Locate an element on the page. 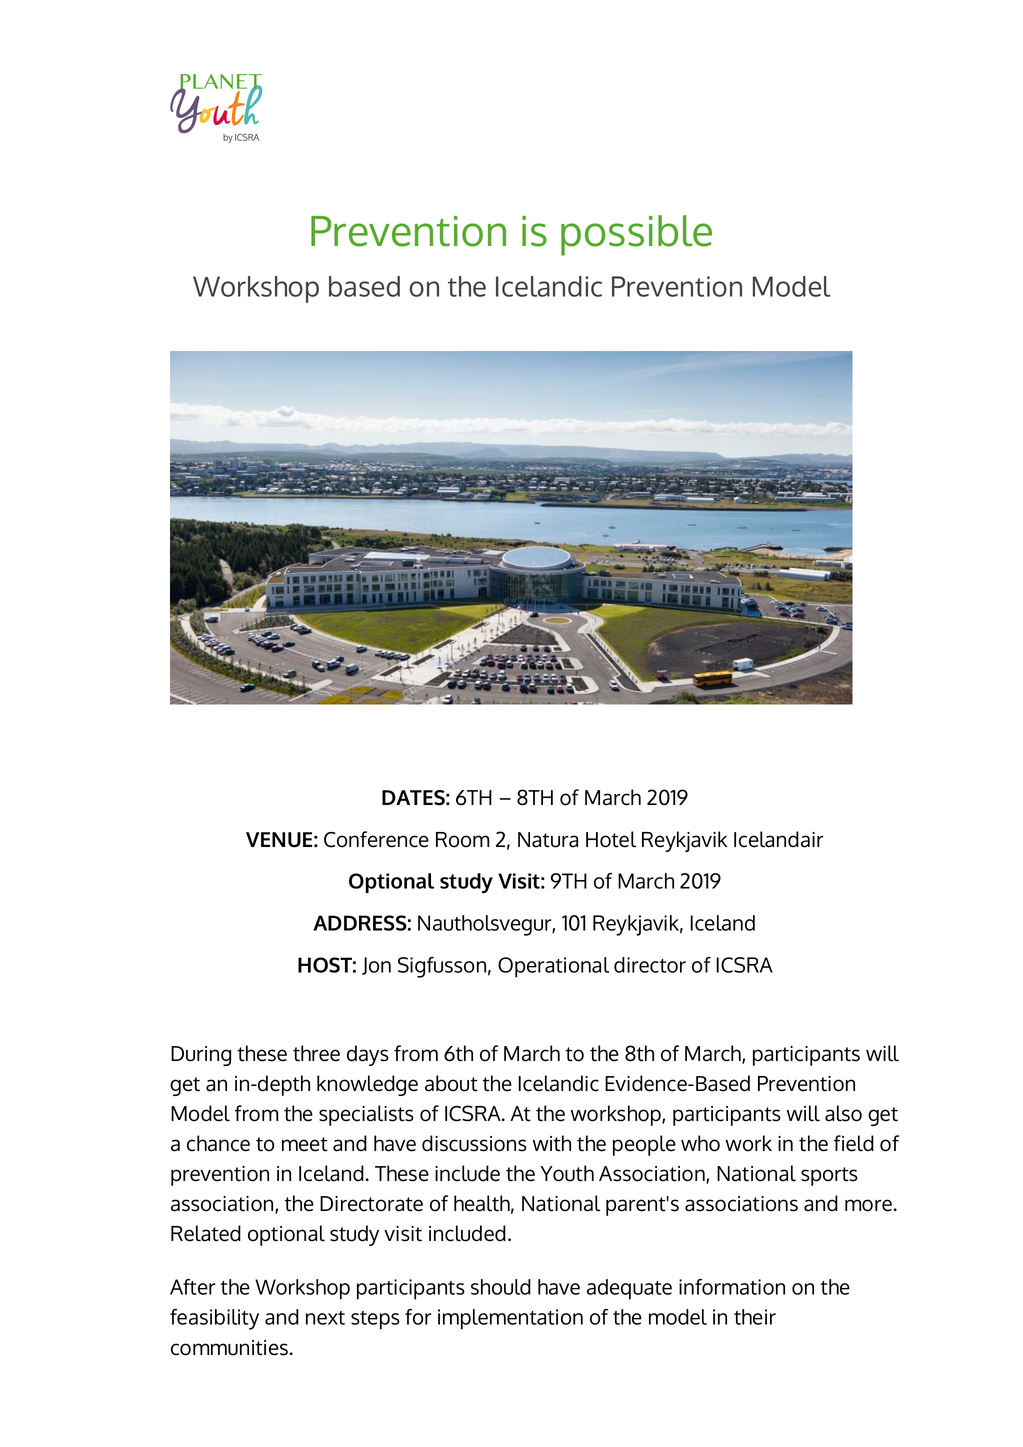 The height and width of the image is (1447, 1023). Conference is located at coordinates (376, 839).
